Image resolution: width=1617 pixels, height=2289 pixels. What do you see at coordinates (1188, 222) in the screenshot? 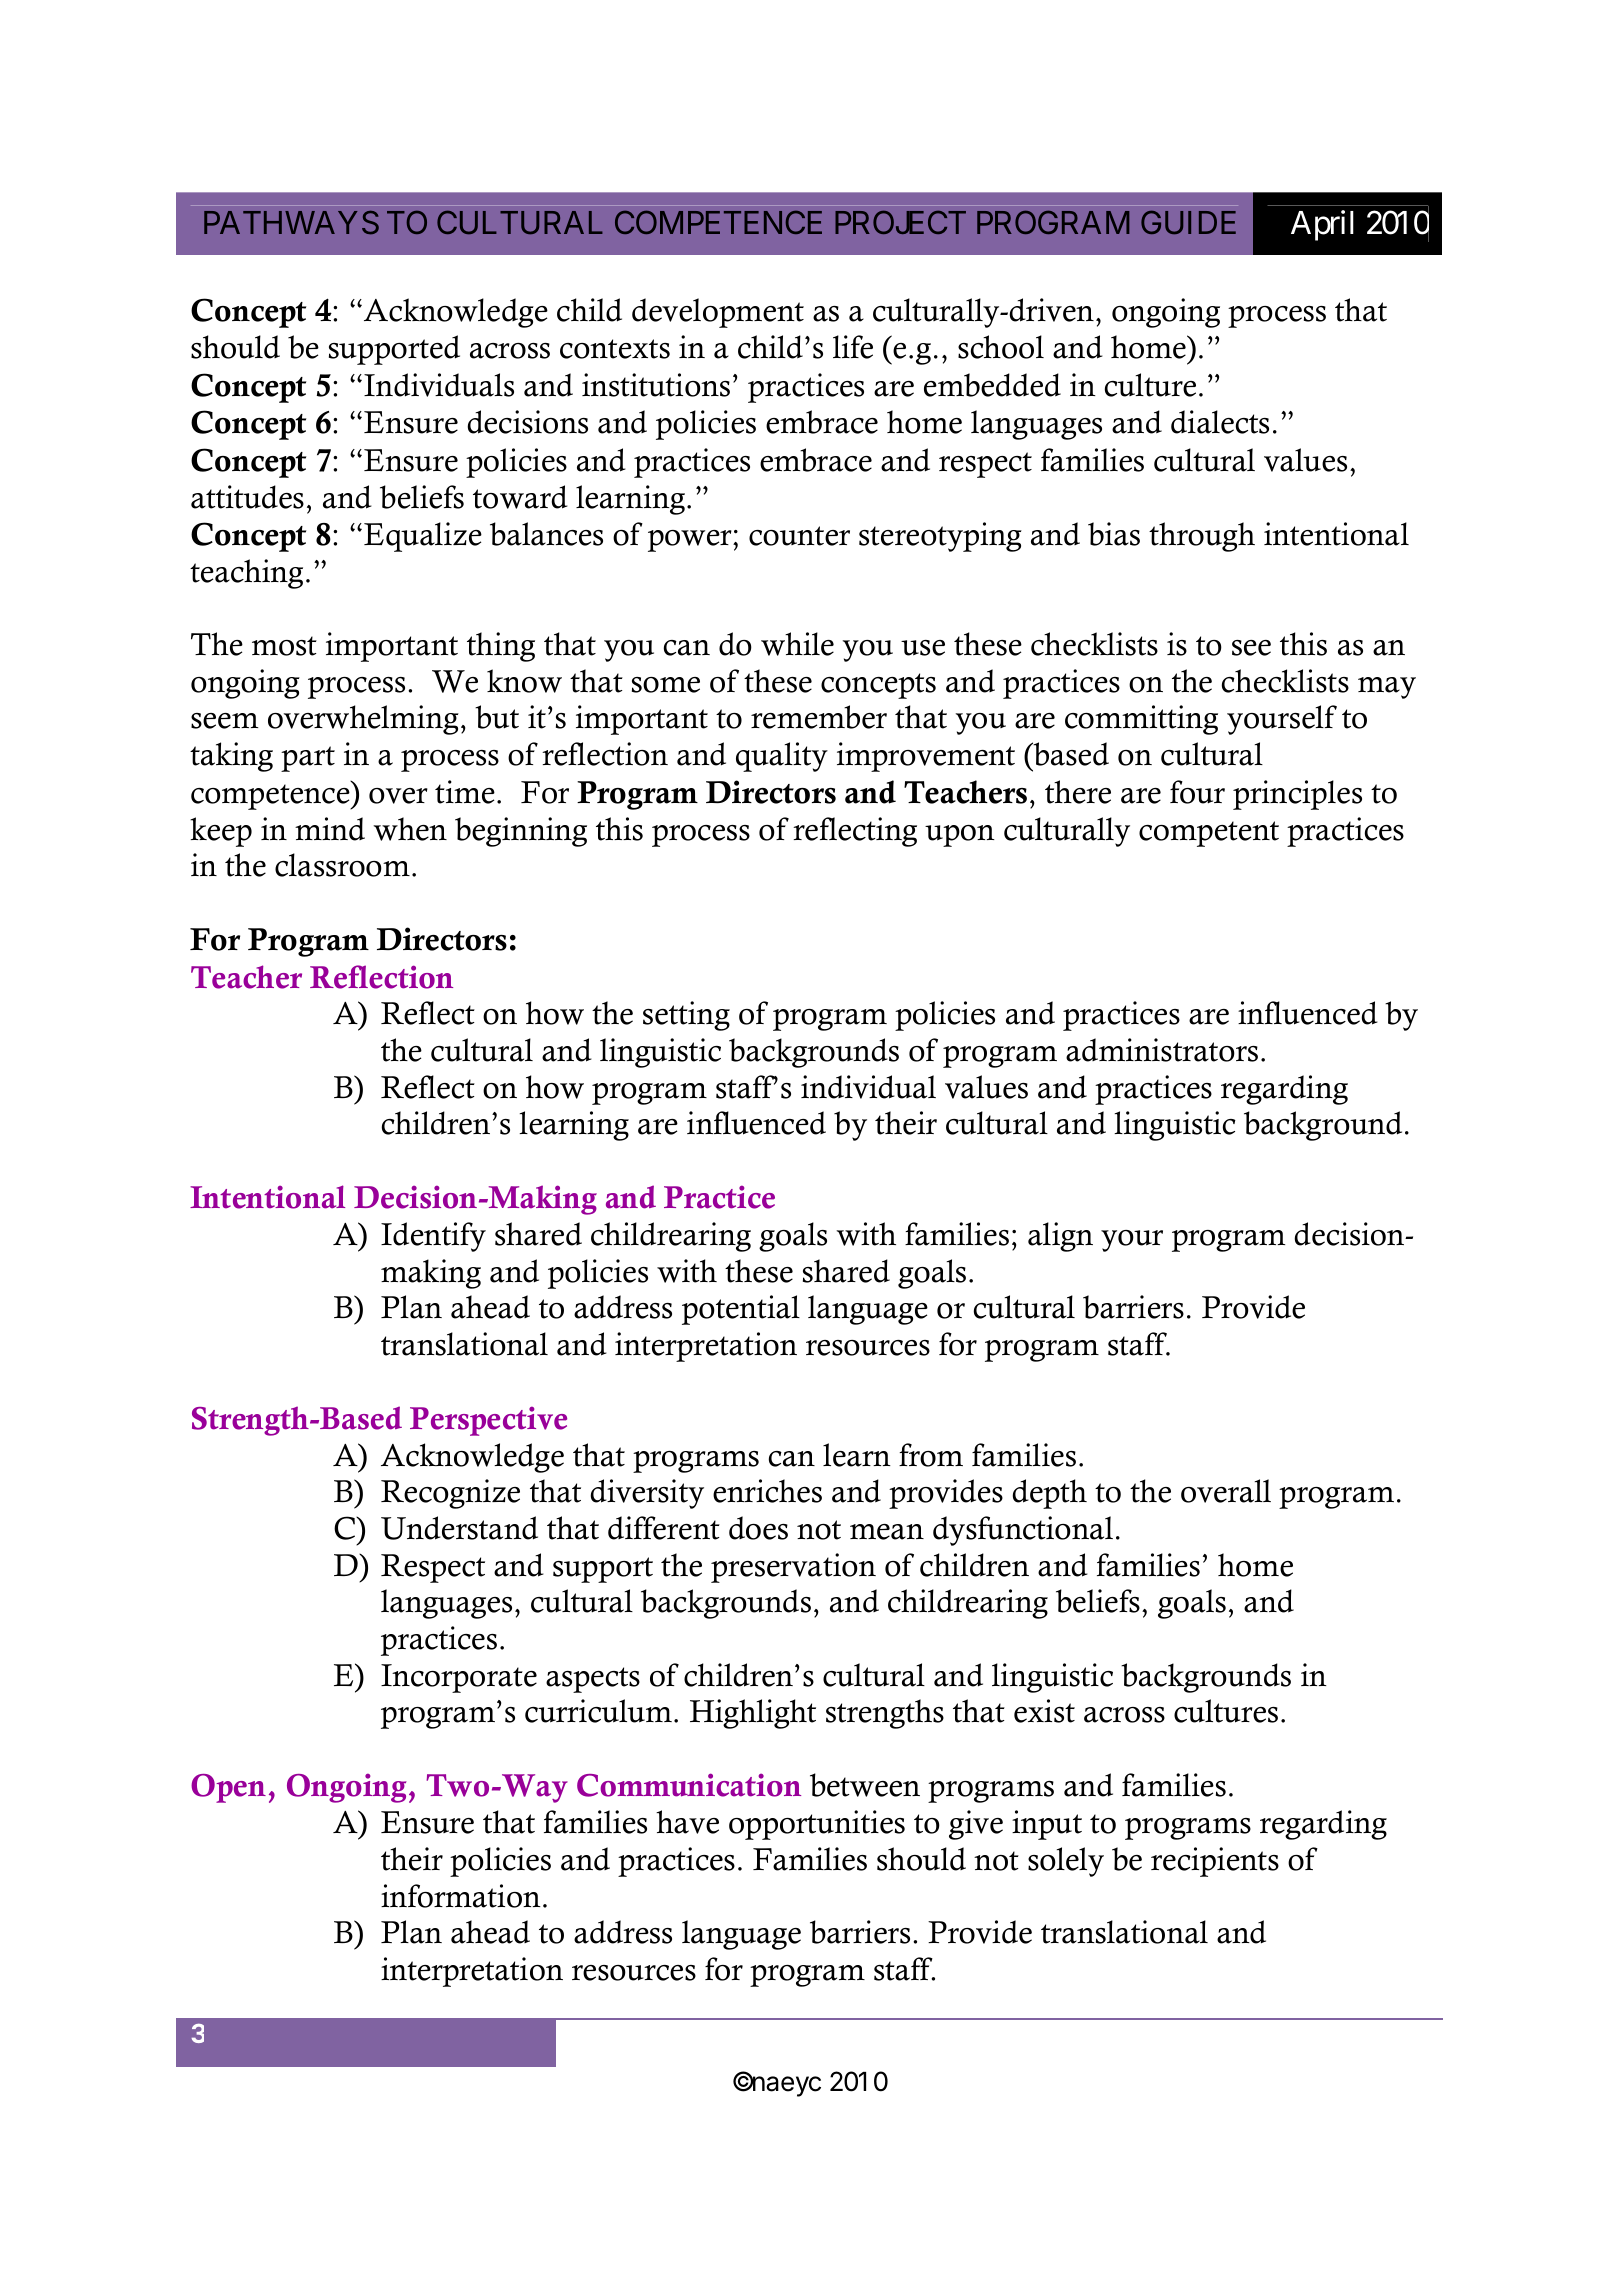
I see `GUIDE` at bounding box center [1188, 222].
